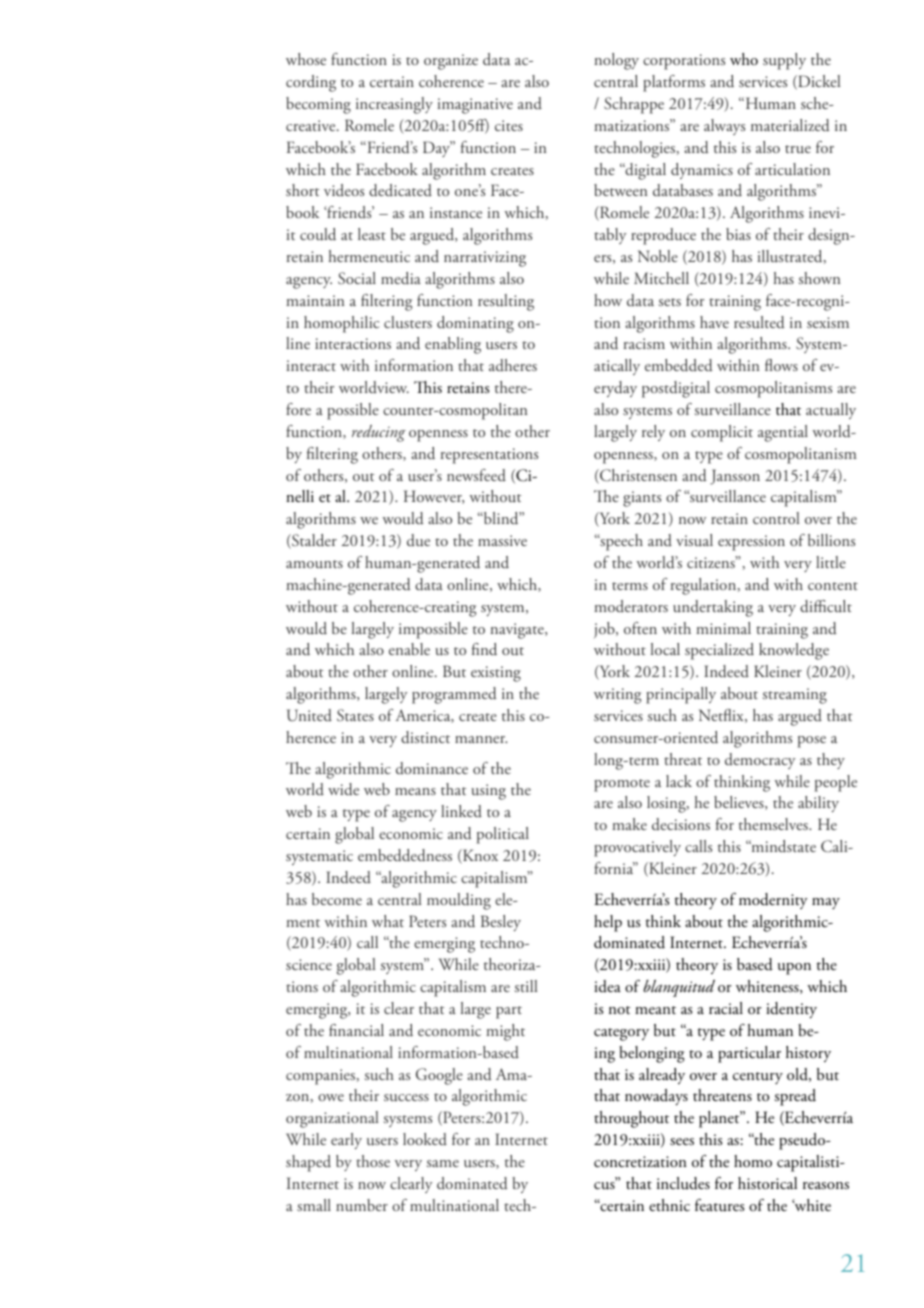 This page has height=1308, width=924. Describe the element at coordinates (784, 61) in the page. I see `supply` at that location.
